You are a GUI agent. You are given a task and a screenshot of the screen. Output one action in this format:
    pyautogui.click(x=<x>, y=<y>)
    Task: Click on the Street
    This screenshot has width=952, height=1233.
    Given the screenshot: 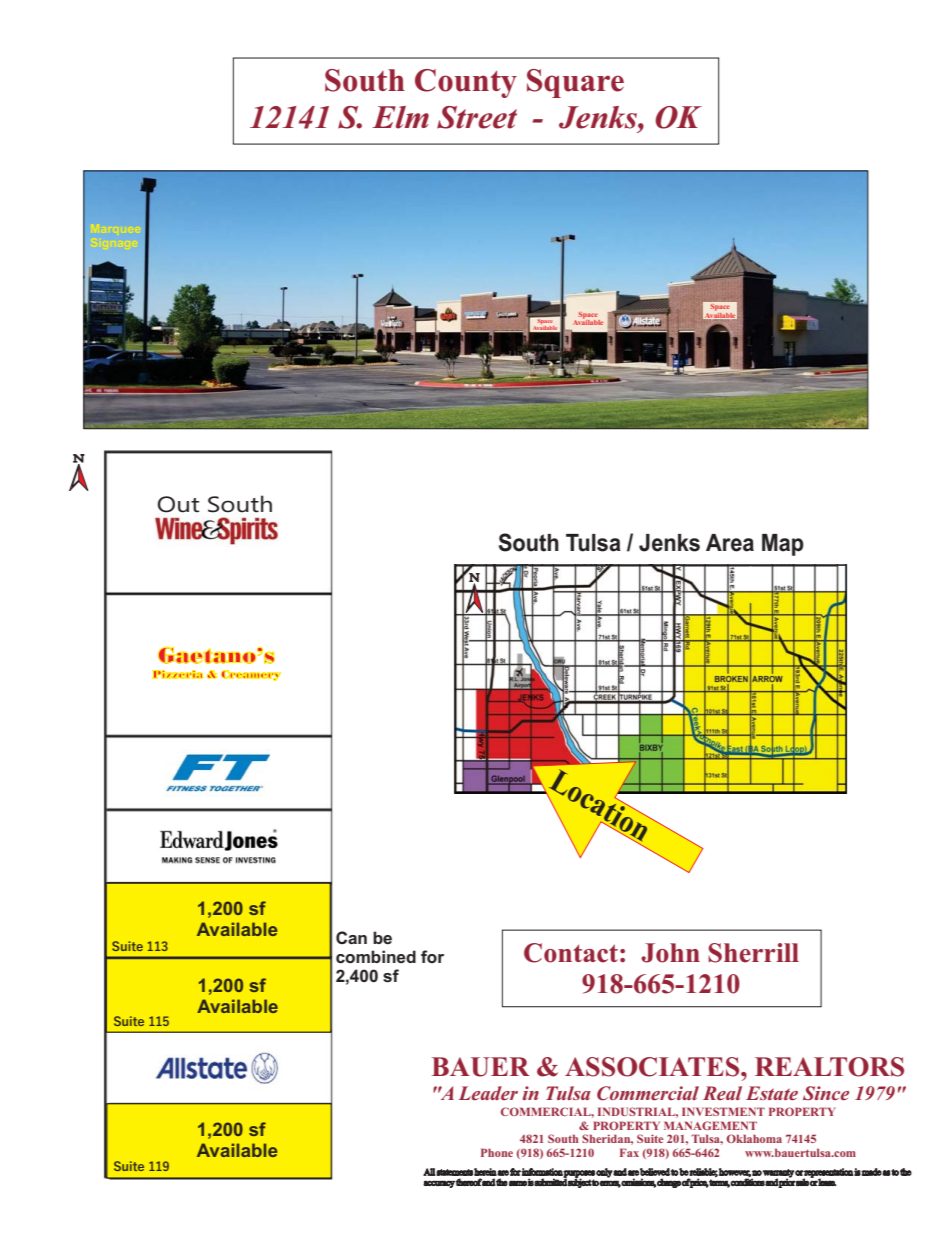 What is the action you would take?
    pyautogui.click(x=477, y=117)
